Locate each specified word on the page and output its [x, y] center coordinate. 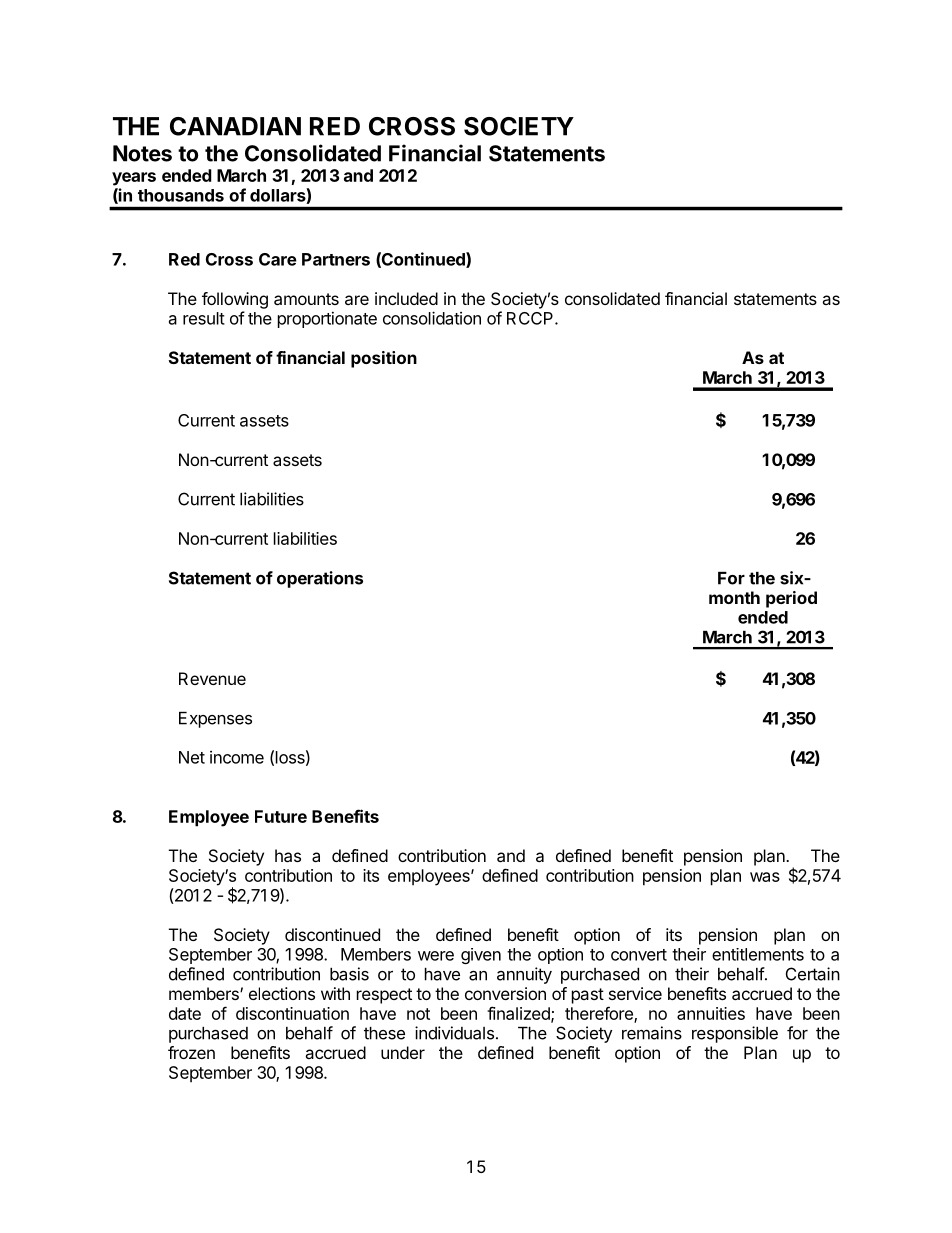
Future [281, 816]
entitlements [758, 954]
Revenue [212, 678]
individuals [454, 1033]
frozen [191, 1052]
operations [320, 579]
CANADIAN [235, 126]
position [384, 359]
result [204, 318]
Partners [336, 259]
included [406, 298]
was [765, 877]
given [481, 956]
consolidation [432, 318]
